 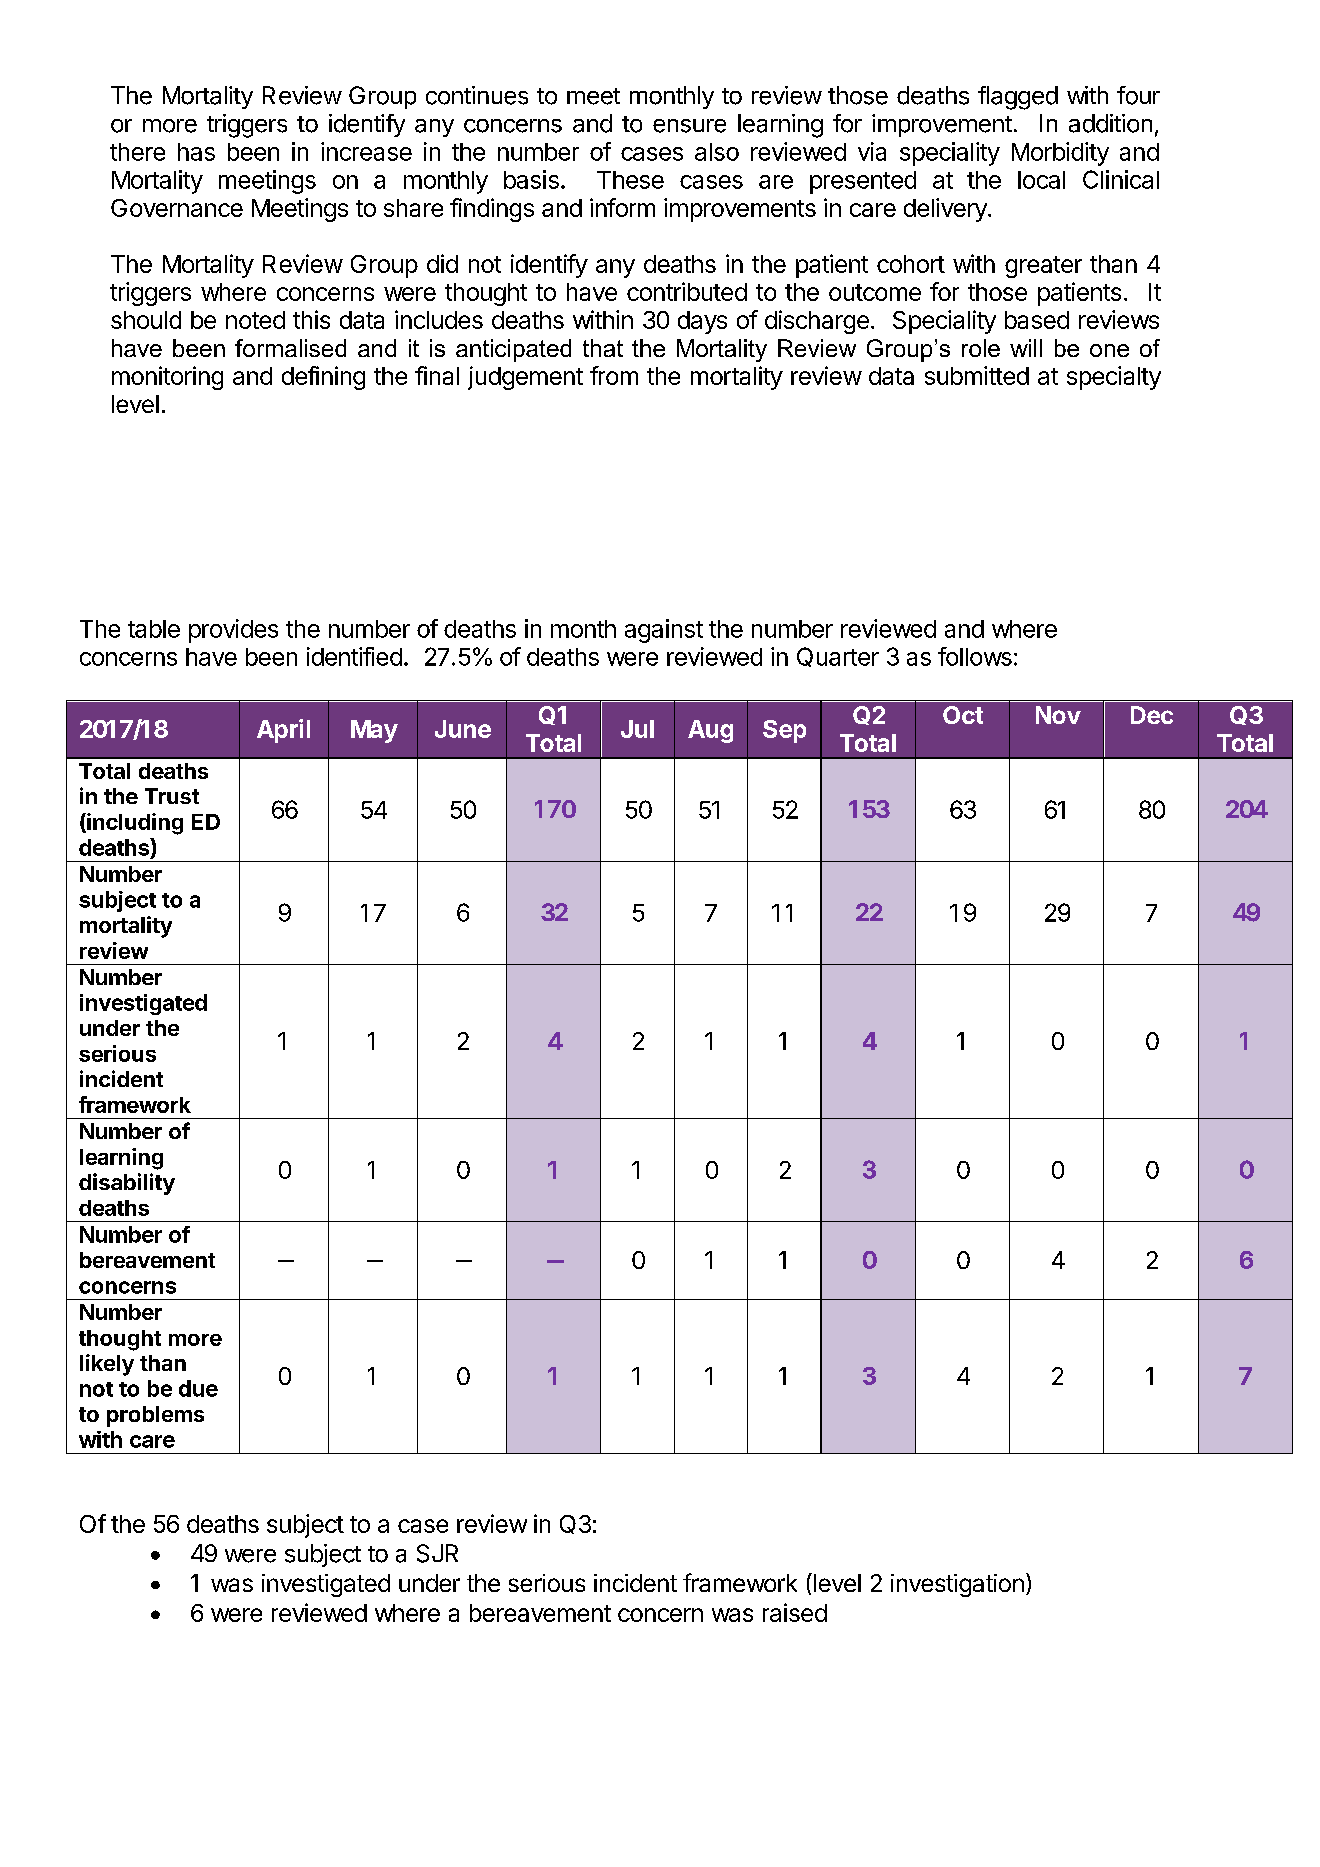 What do you see at coordinates (975, 656) in the screenshot?
I see `follows` at bounding box center [975, 656].
